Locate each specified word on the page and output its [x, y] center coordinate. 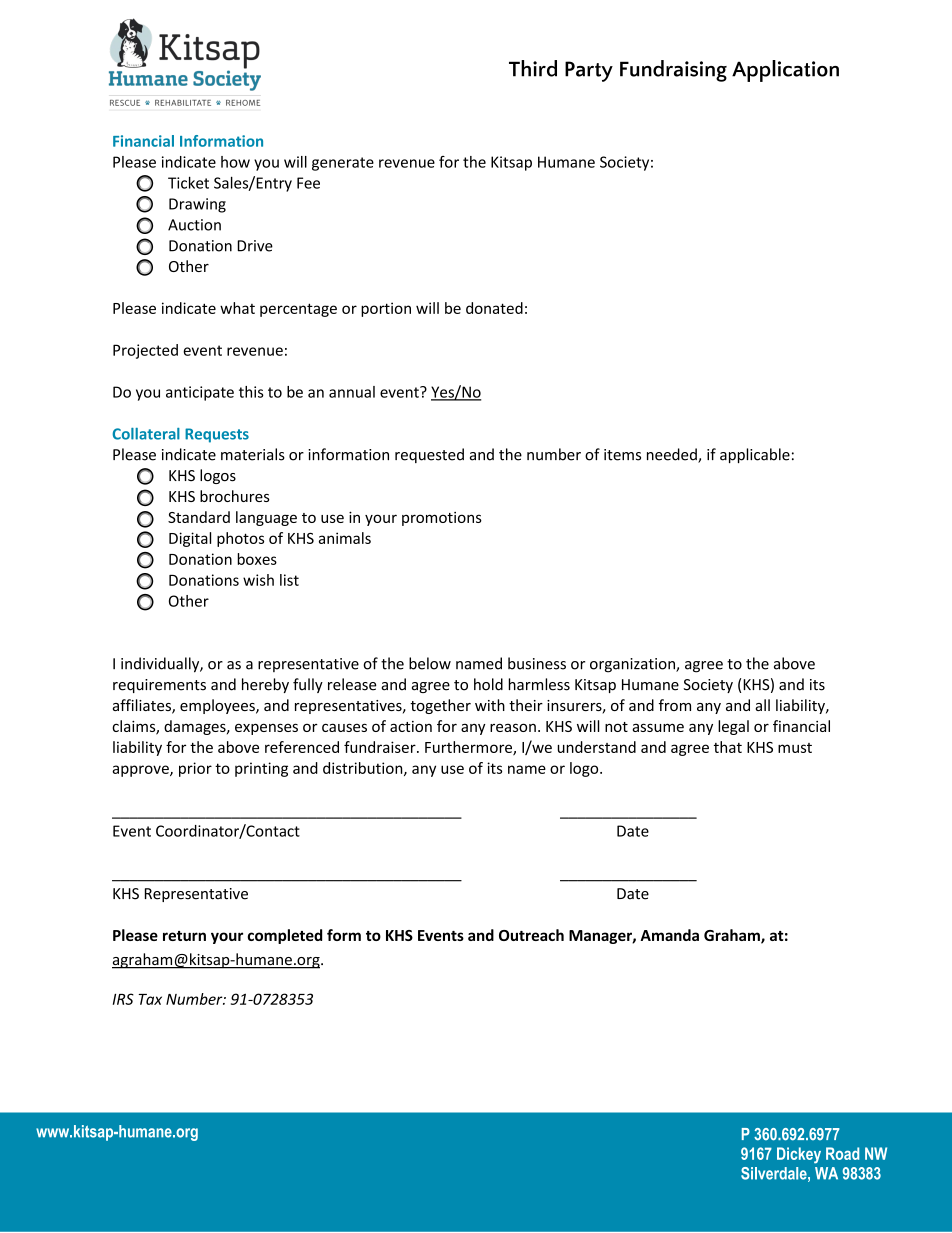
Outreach [531, 935]
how [235, 162]
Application [785, 71]
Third [533, 68]
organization [633, 665]
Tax [150, 999]
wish [258, 580]
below [430, 663]
